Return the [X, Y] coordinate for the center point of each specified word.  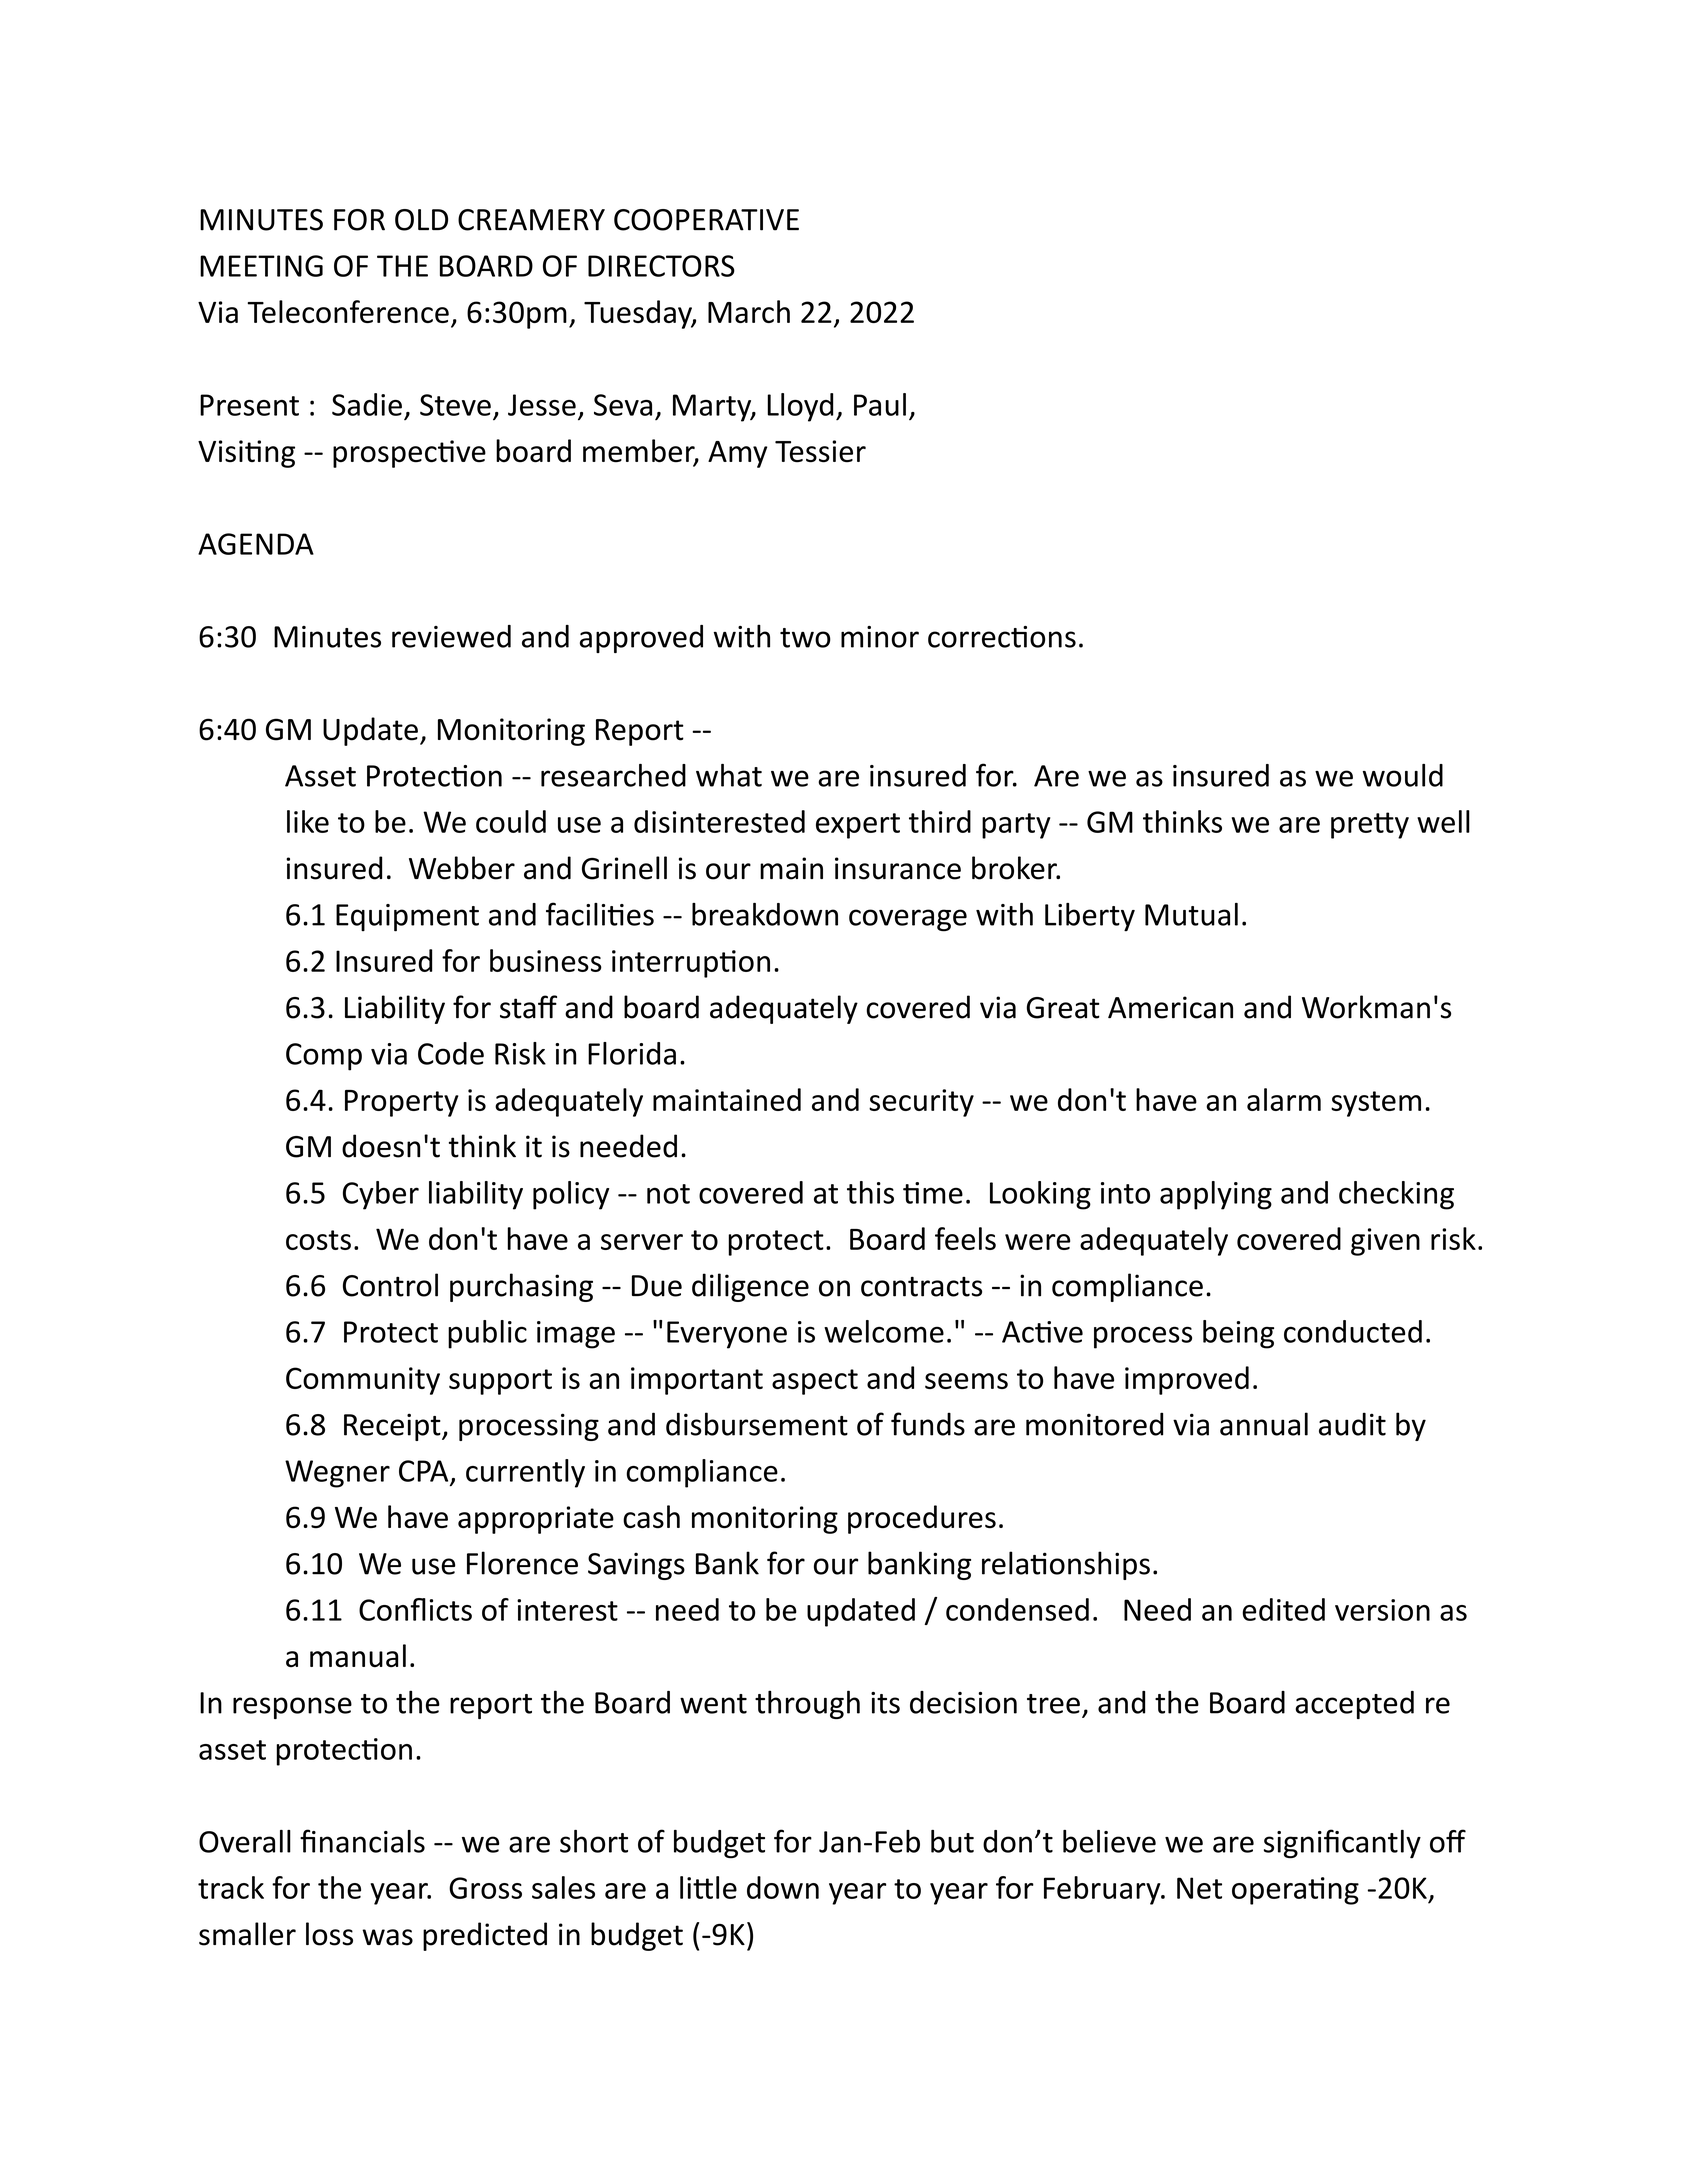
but [952, 1841]
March [749, 311]
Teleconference [348, 311]
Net [1199, 1888]
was [387, 1937]
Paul [880, 404]
